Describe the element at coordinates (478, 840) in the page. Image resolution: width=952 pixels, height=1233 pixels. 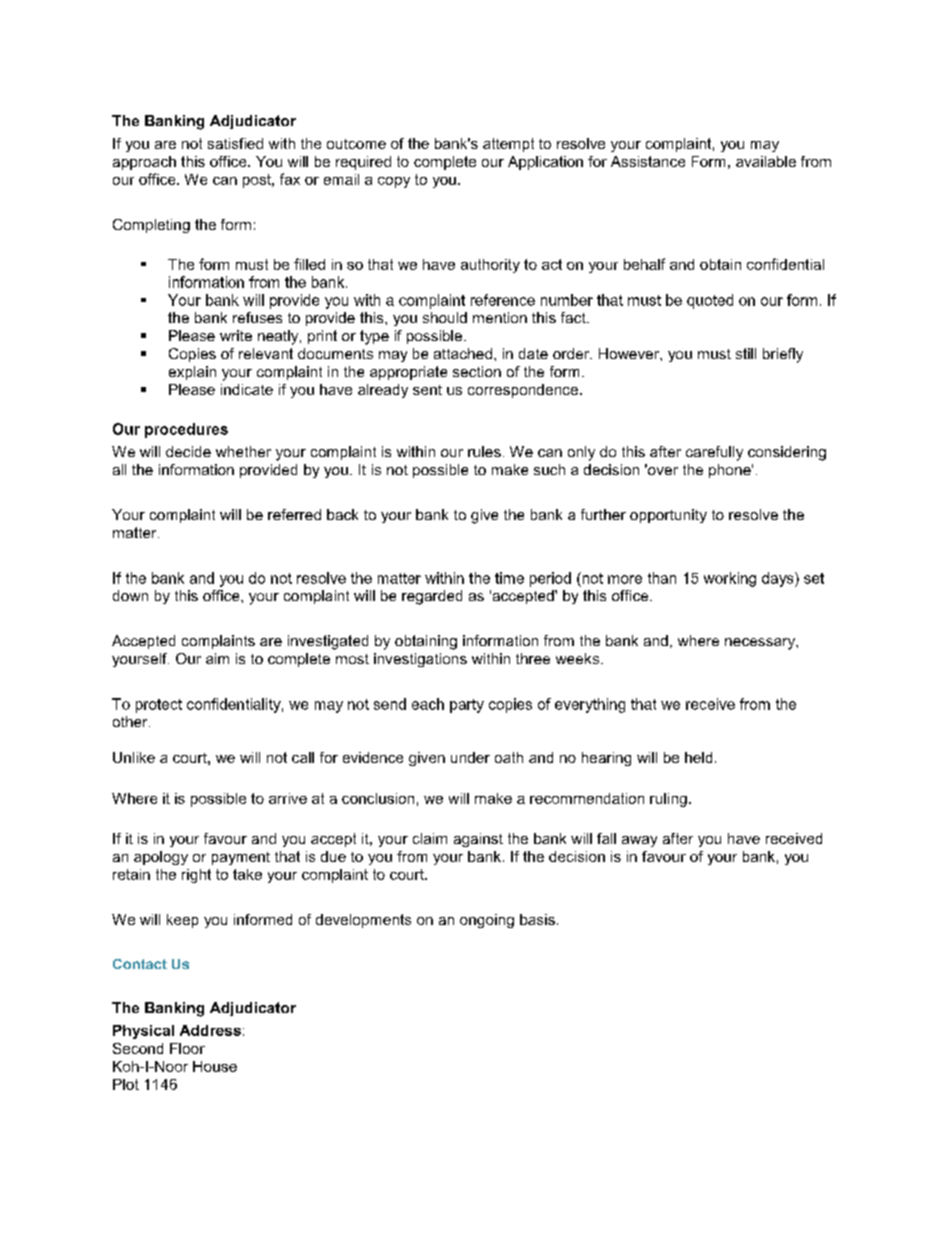
I see `against` at that location.
